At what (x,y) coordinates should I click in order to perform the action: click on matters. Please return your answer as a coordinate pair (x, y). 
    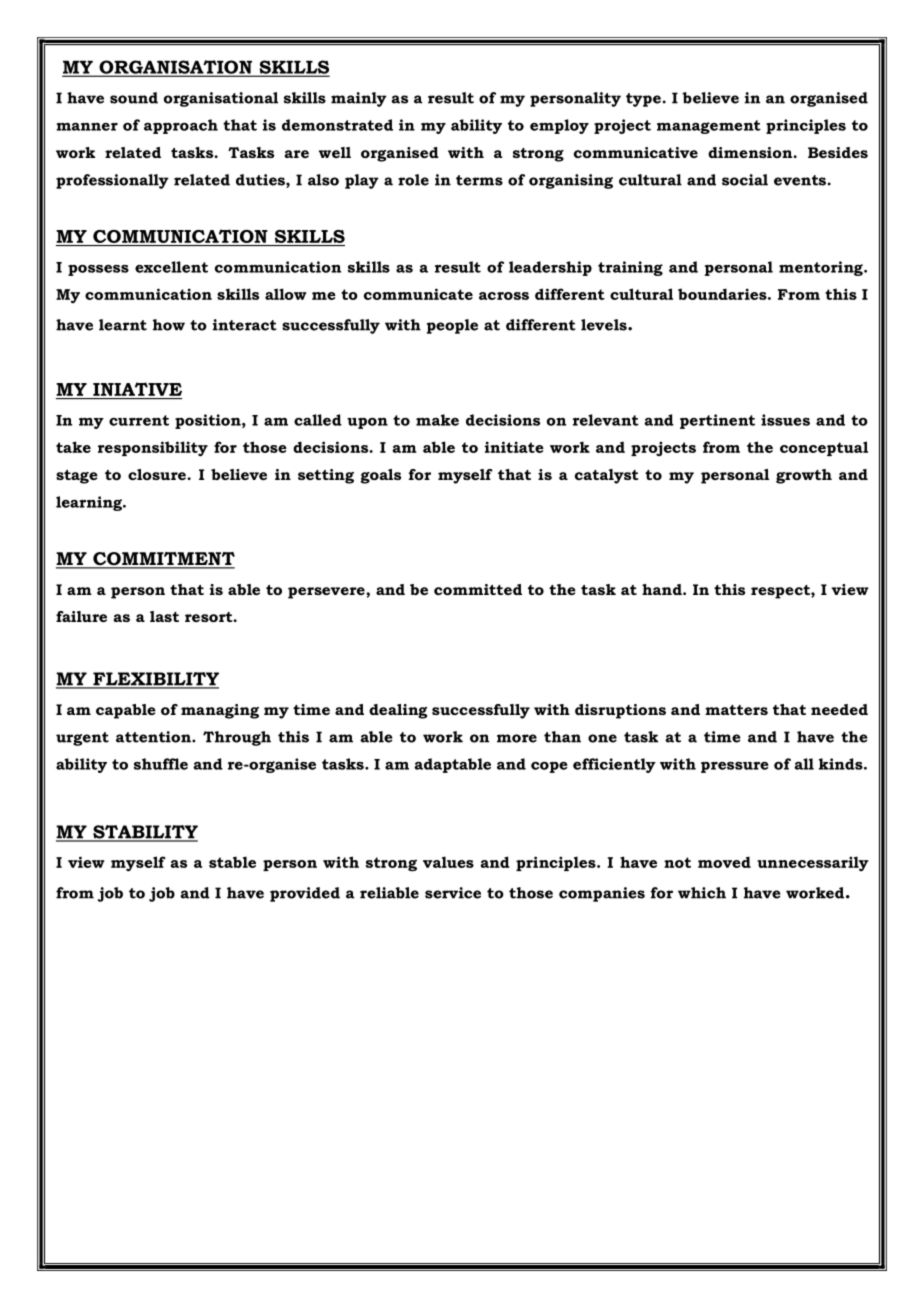
    Looking at the image, I should click on (736, 710).
